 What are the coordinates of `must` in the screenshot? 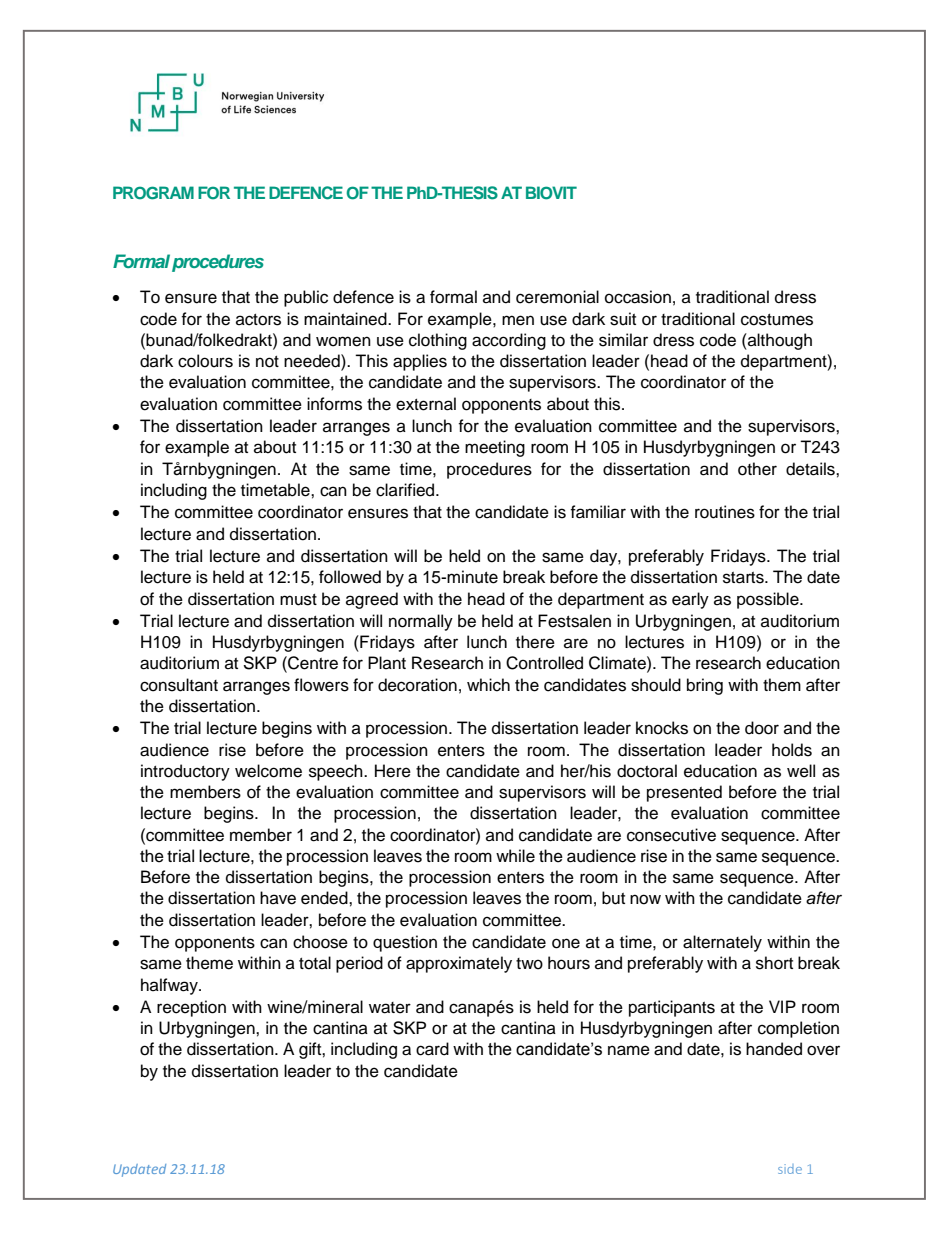 It's located at (298, 600).
